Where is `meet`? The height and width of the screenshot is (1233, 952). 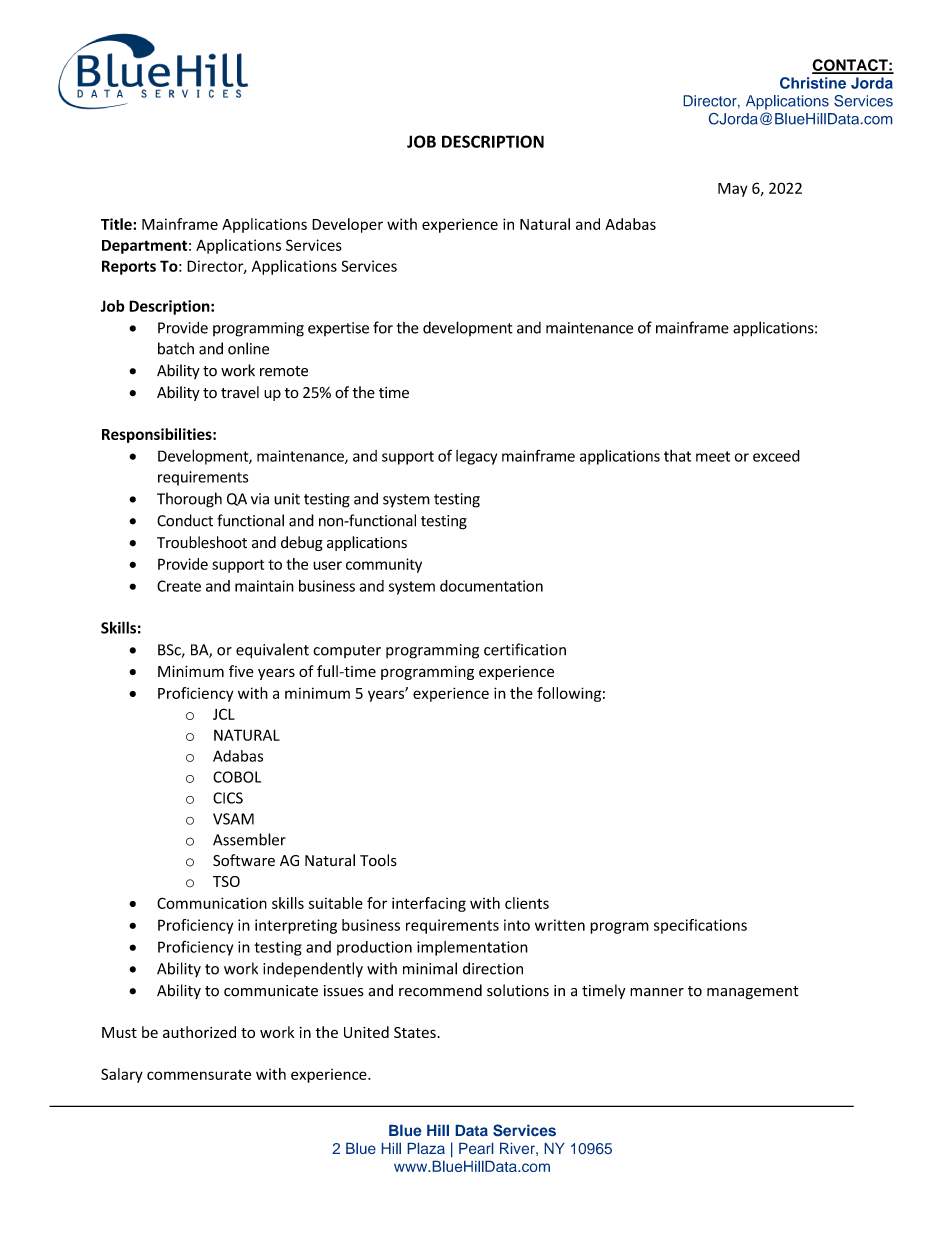 meet is located at coordinates (713, 456).
